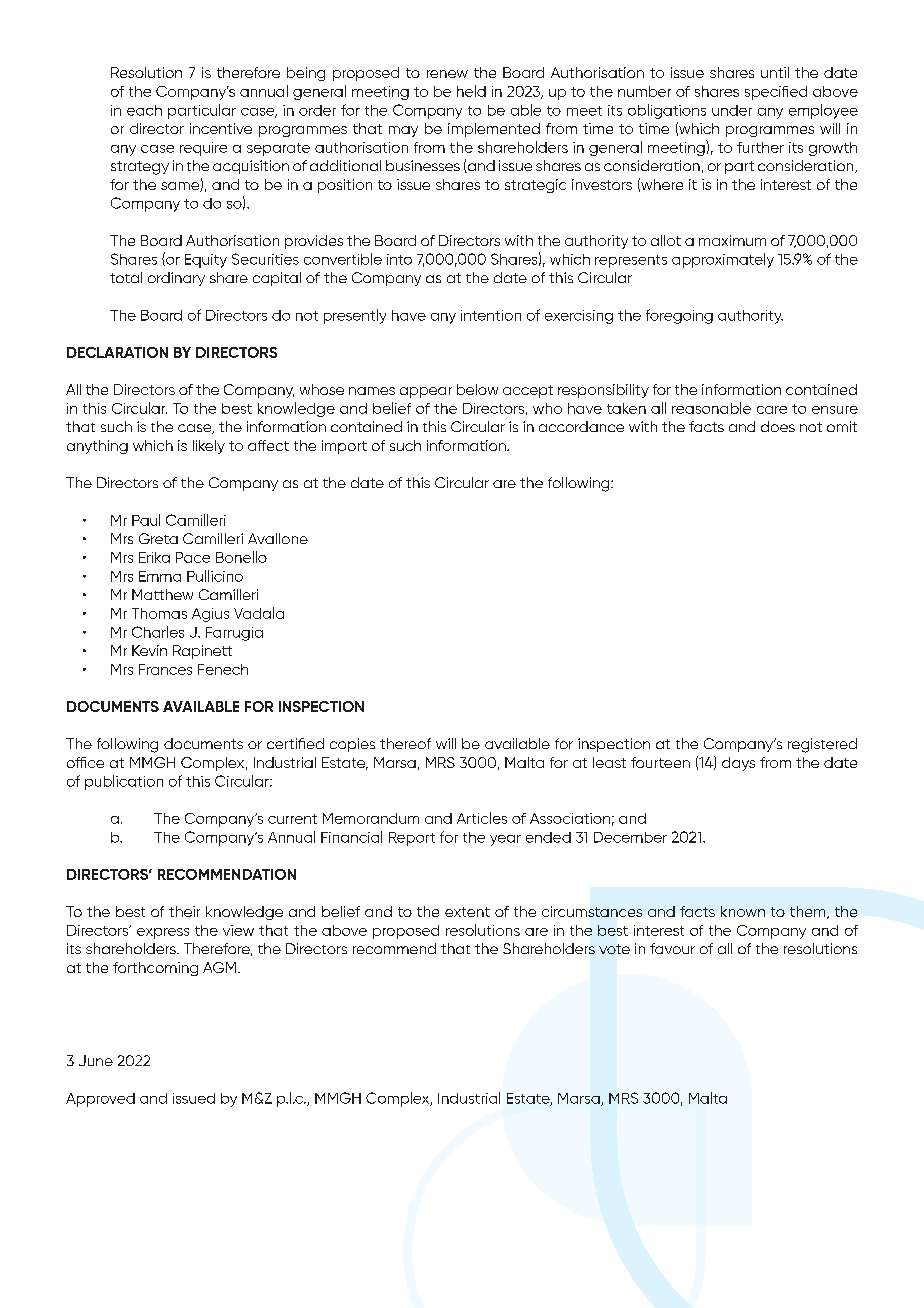 The image size is (924, 1308). Describe the element at coordinates (778, 426) in the screenshot. I see `does` at that location.
